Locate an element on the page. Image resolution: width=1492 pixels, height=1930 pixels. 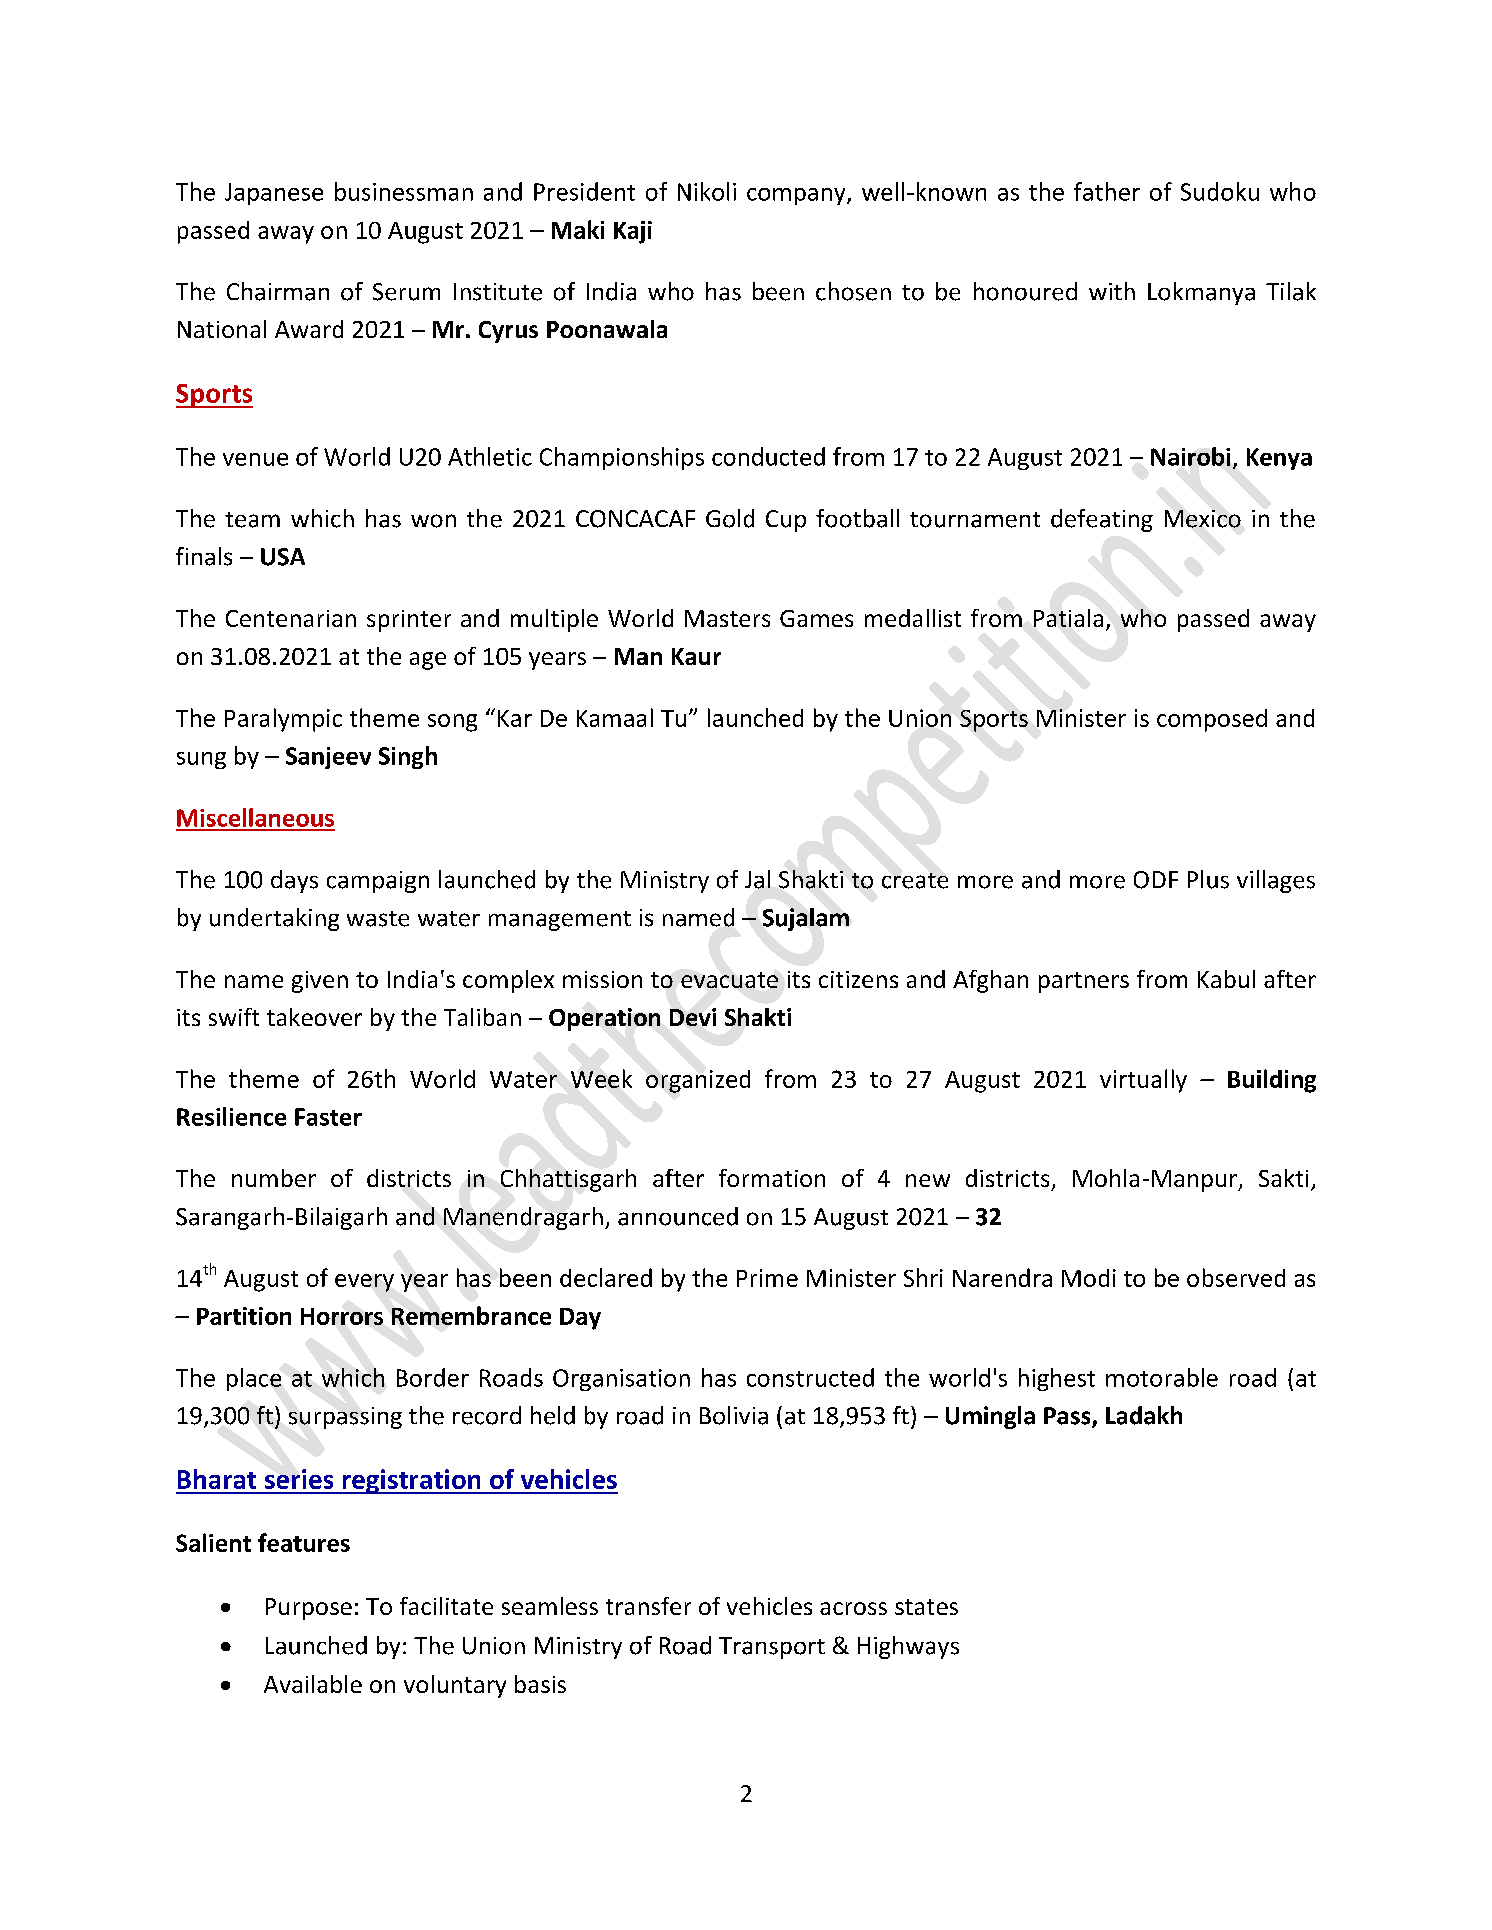
Purpose is located at coordinates (309, 1609).
